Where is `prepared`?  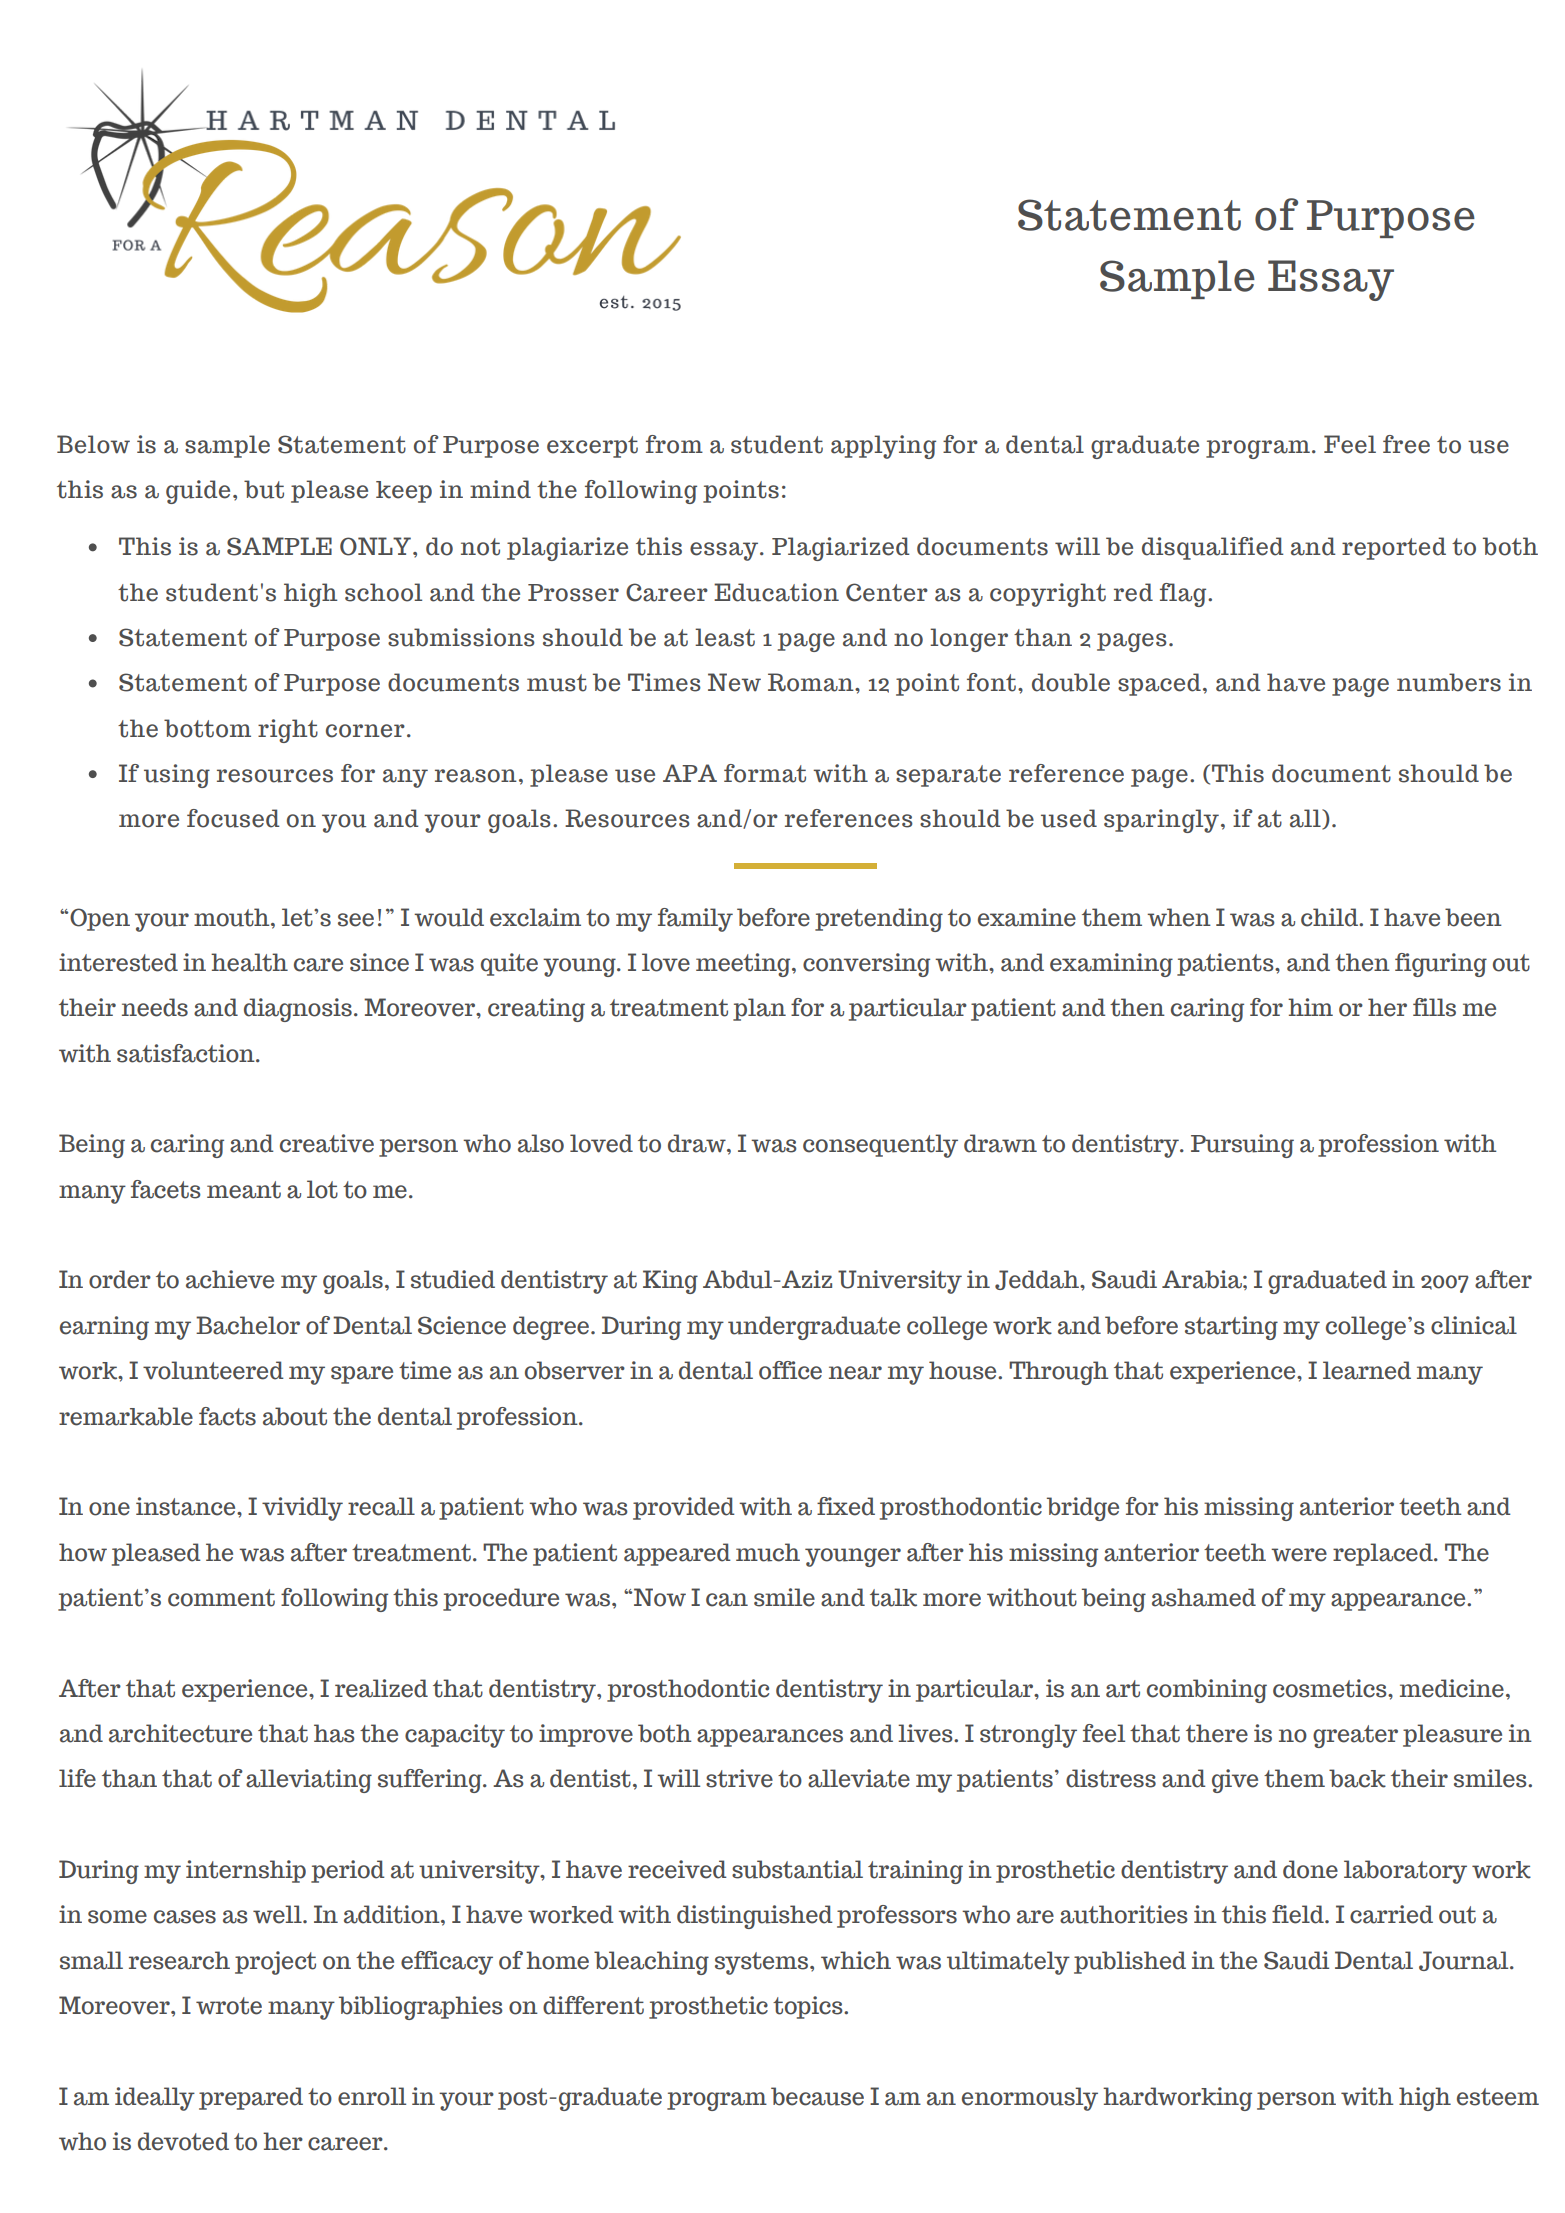
prepared is located at coordinates (251, 2098).
